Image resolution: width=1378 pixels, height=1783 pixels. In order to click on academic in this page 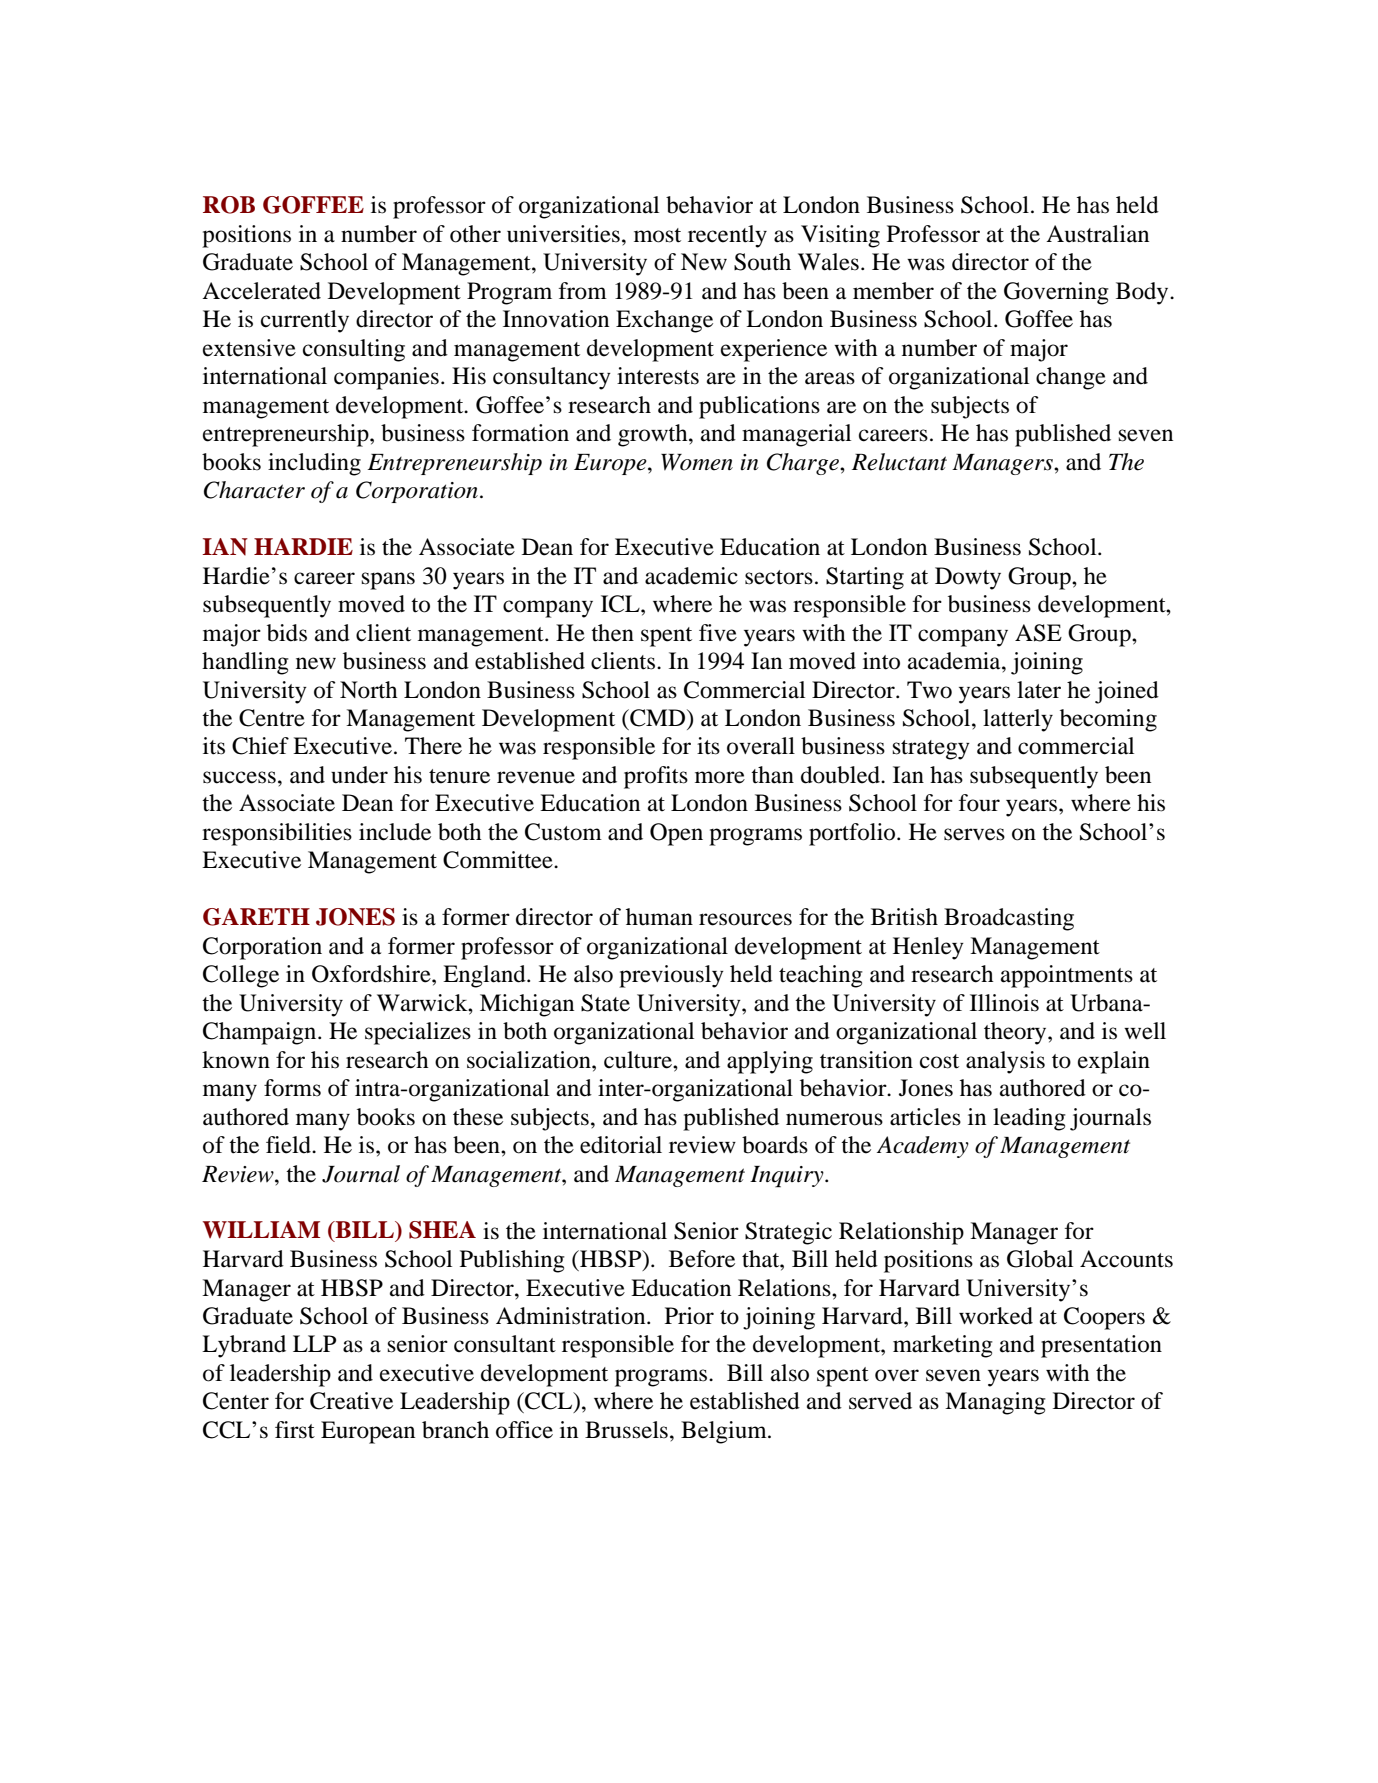, I will do `click(691, 576)`.
